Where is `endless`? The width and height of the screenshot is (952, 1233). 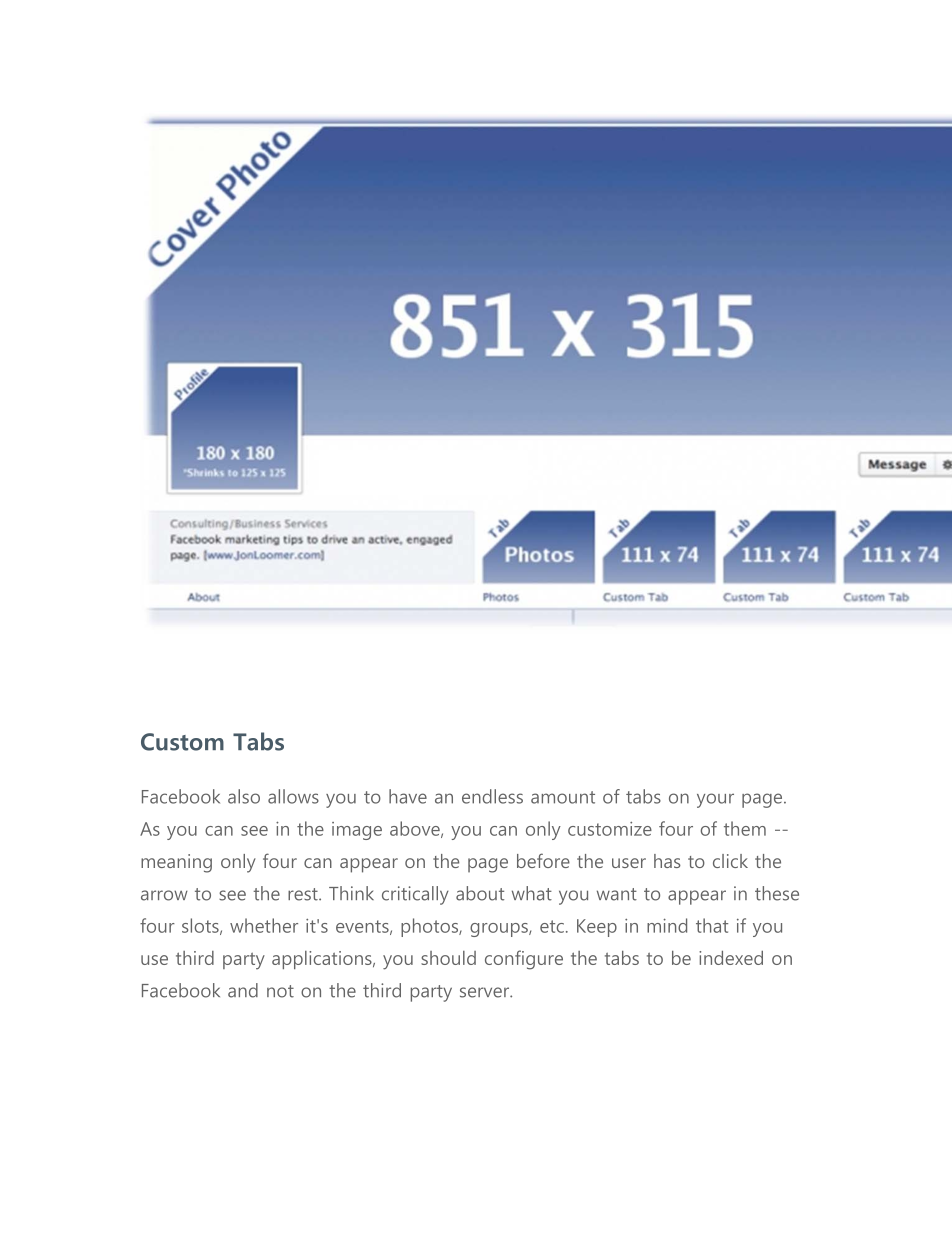
endless is located at coordinates (492, 796).
